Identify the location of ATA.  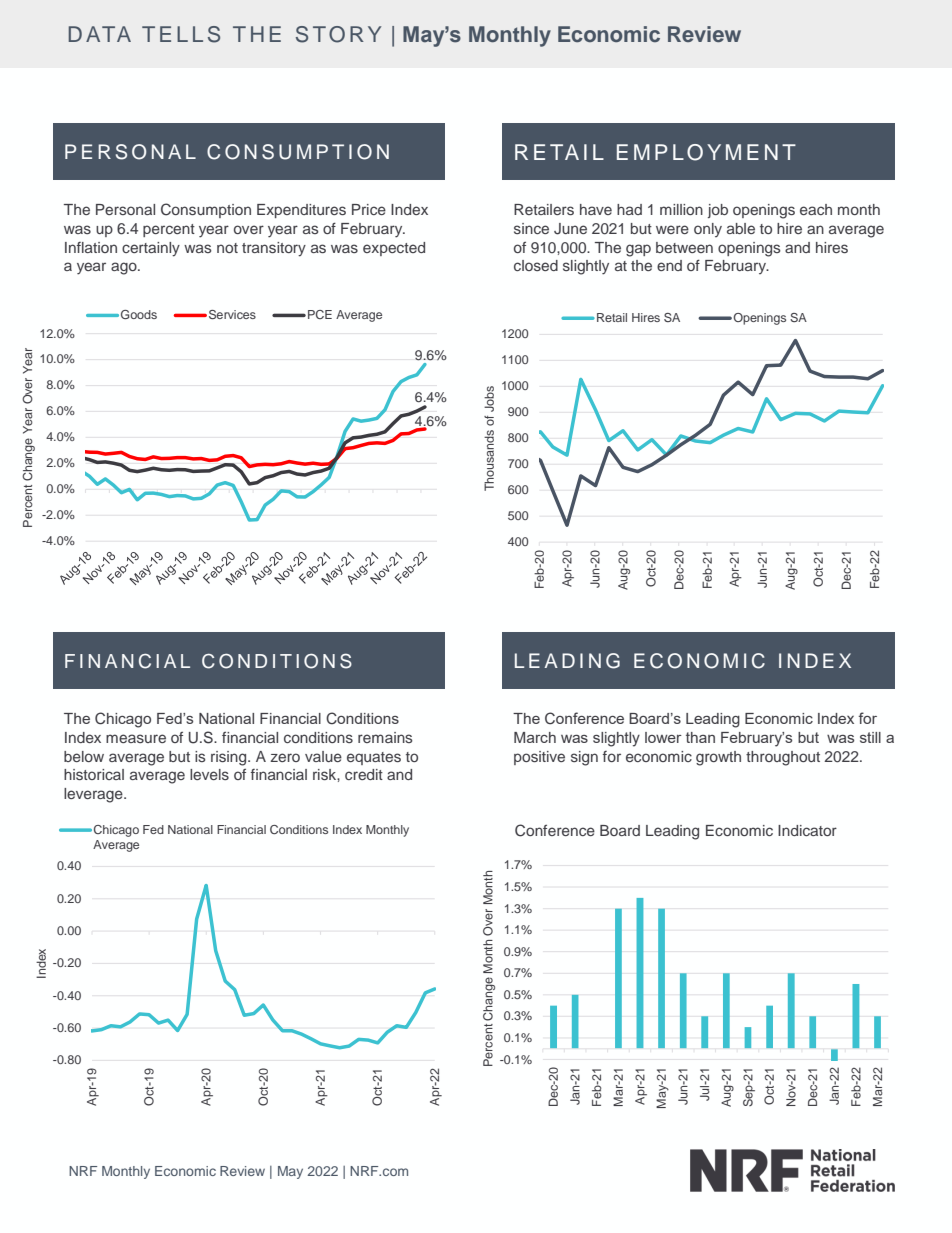
(108, 34).
